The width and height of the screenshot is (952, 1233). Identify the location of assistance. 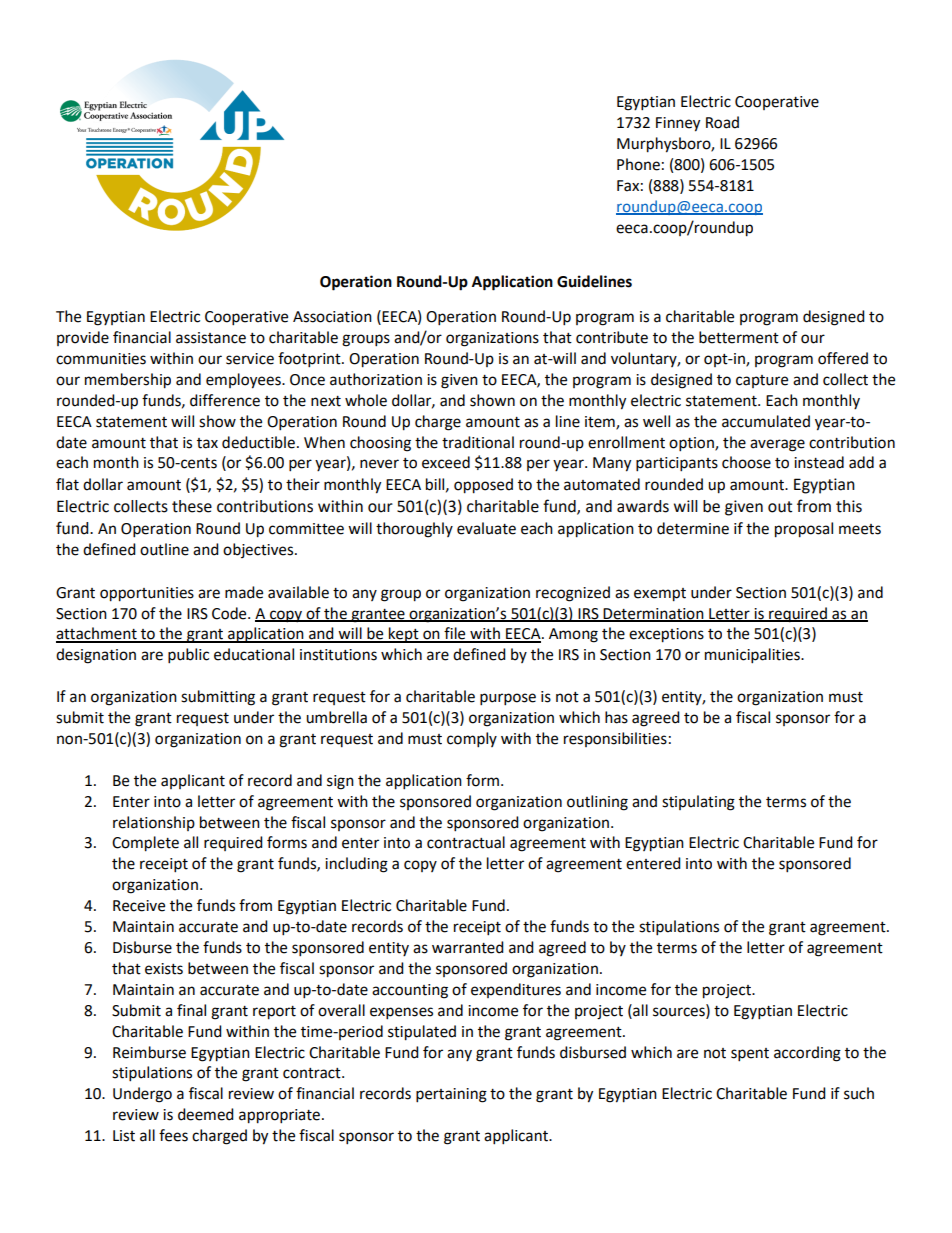
(211, 338).
